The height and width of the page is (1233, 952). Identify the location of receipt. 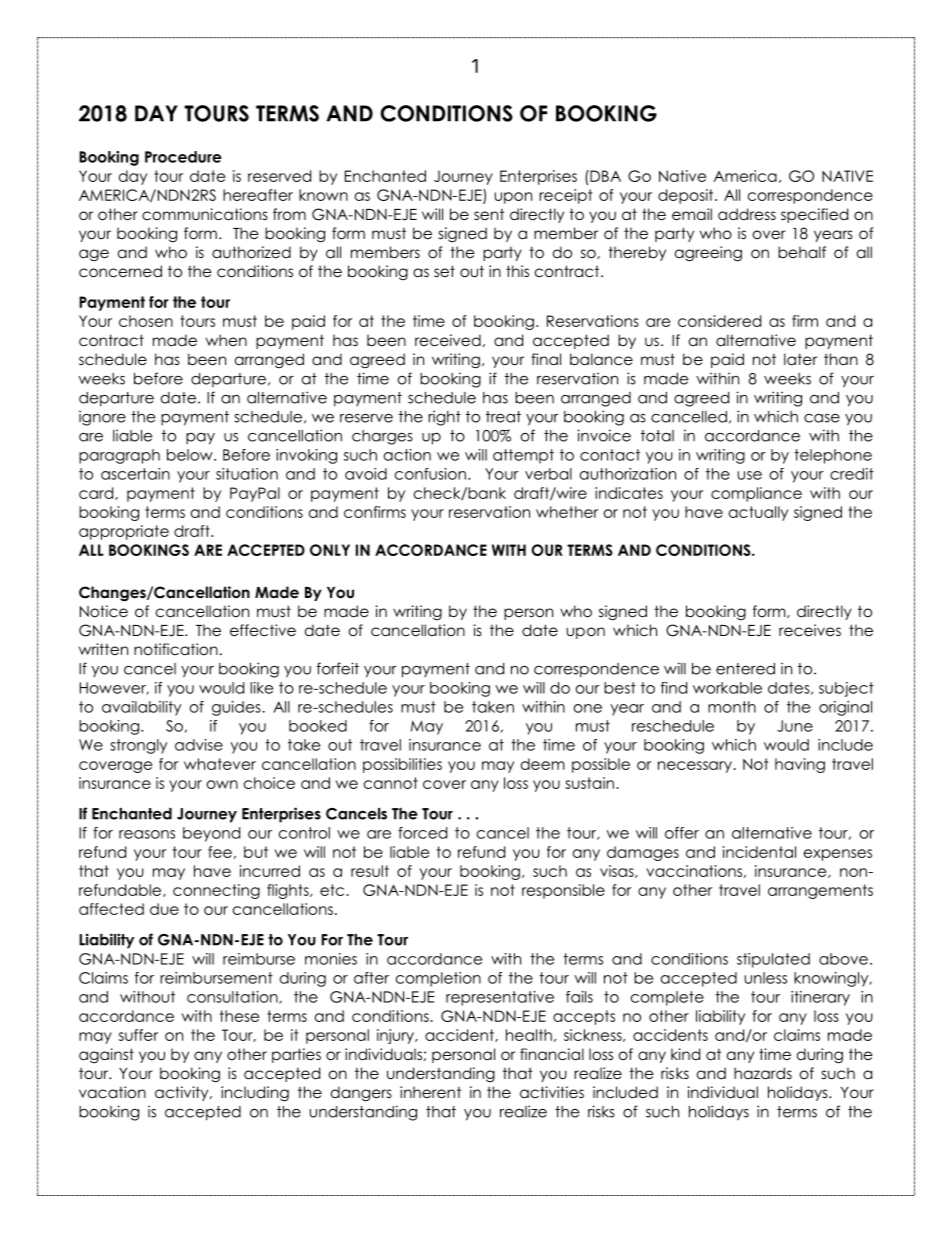
(565, 196).
